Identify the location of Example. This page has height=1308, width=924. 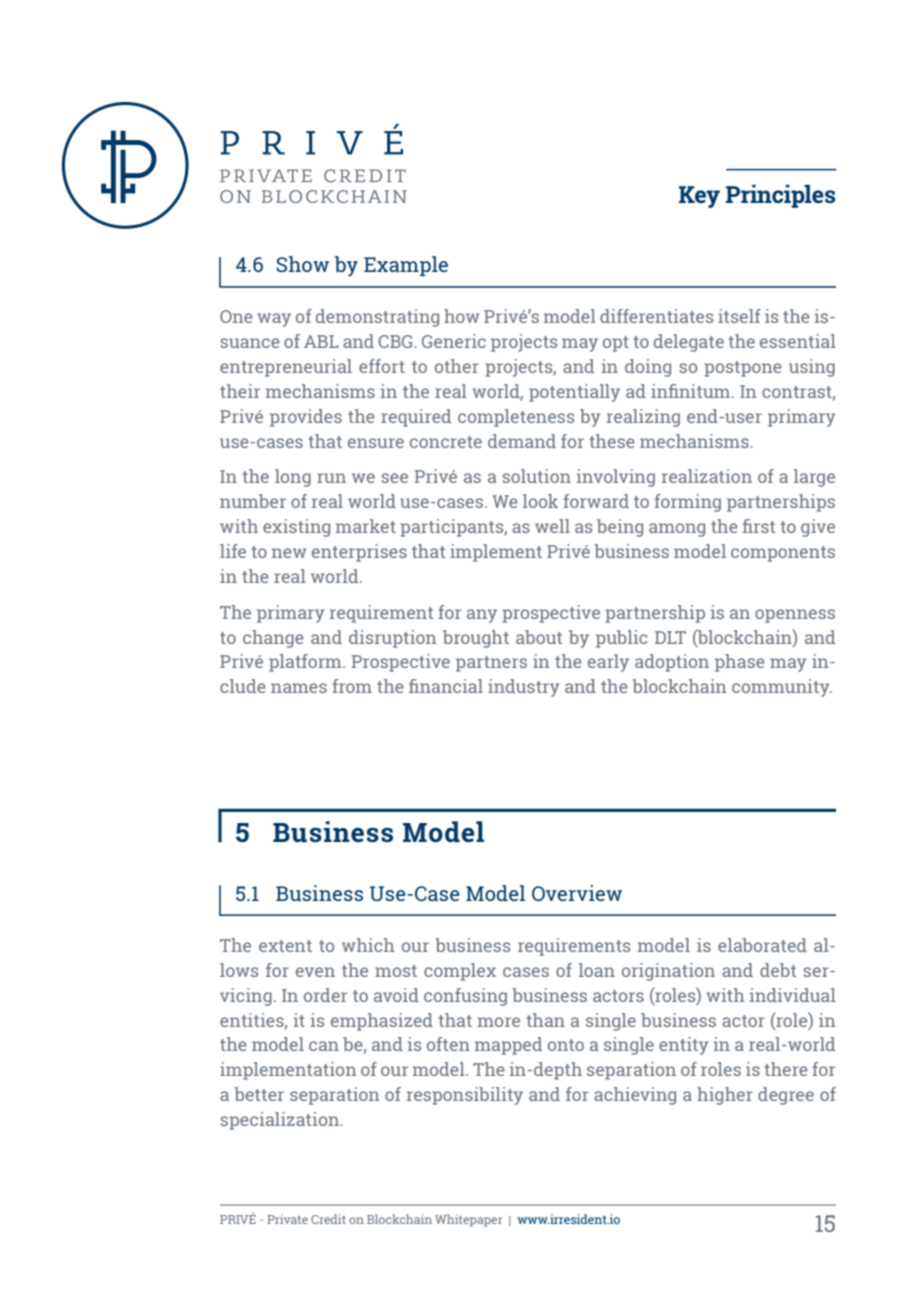
(406, 266).
